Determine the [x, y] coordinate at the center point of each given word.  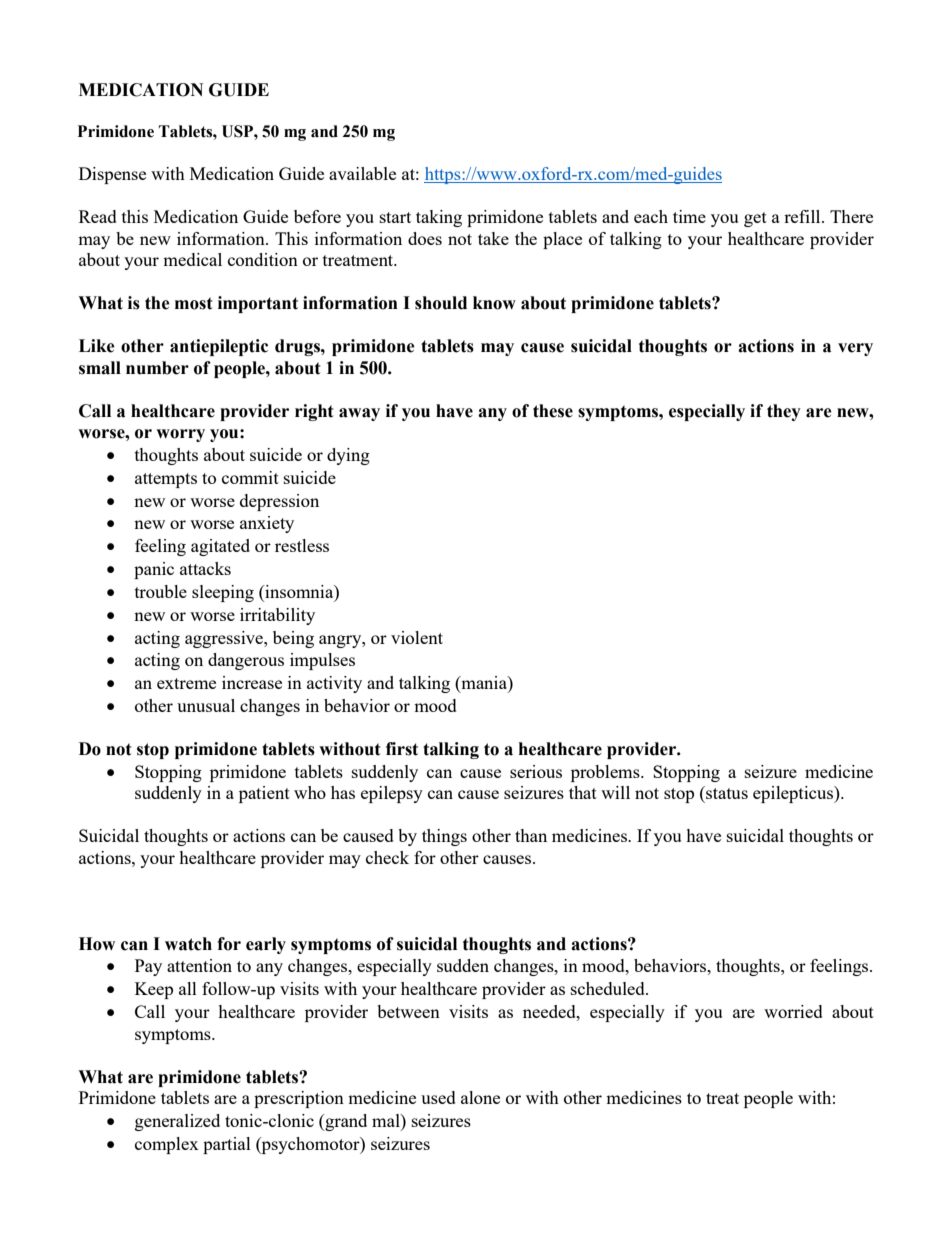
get [755, 219]
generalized [177, 1122]
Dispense [112, 175]
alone [480, 1097]
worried [793, 1011]
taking [439, 218]
